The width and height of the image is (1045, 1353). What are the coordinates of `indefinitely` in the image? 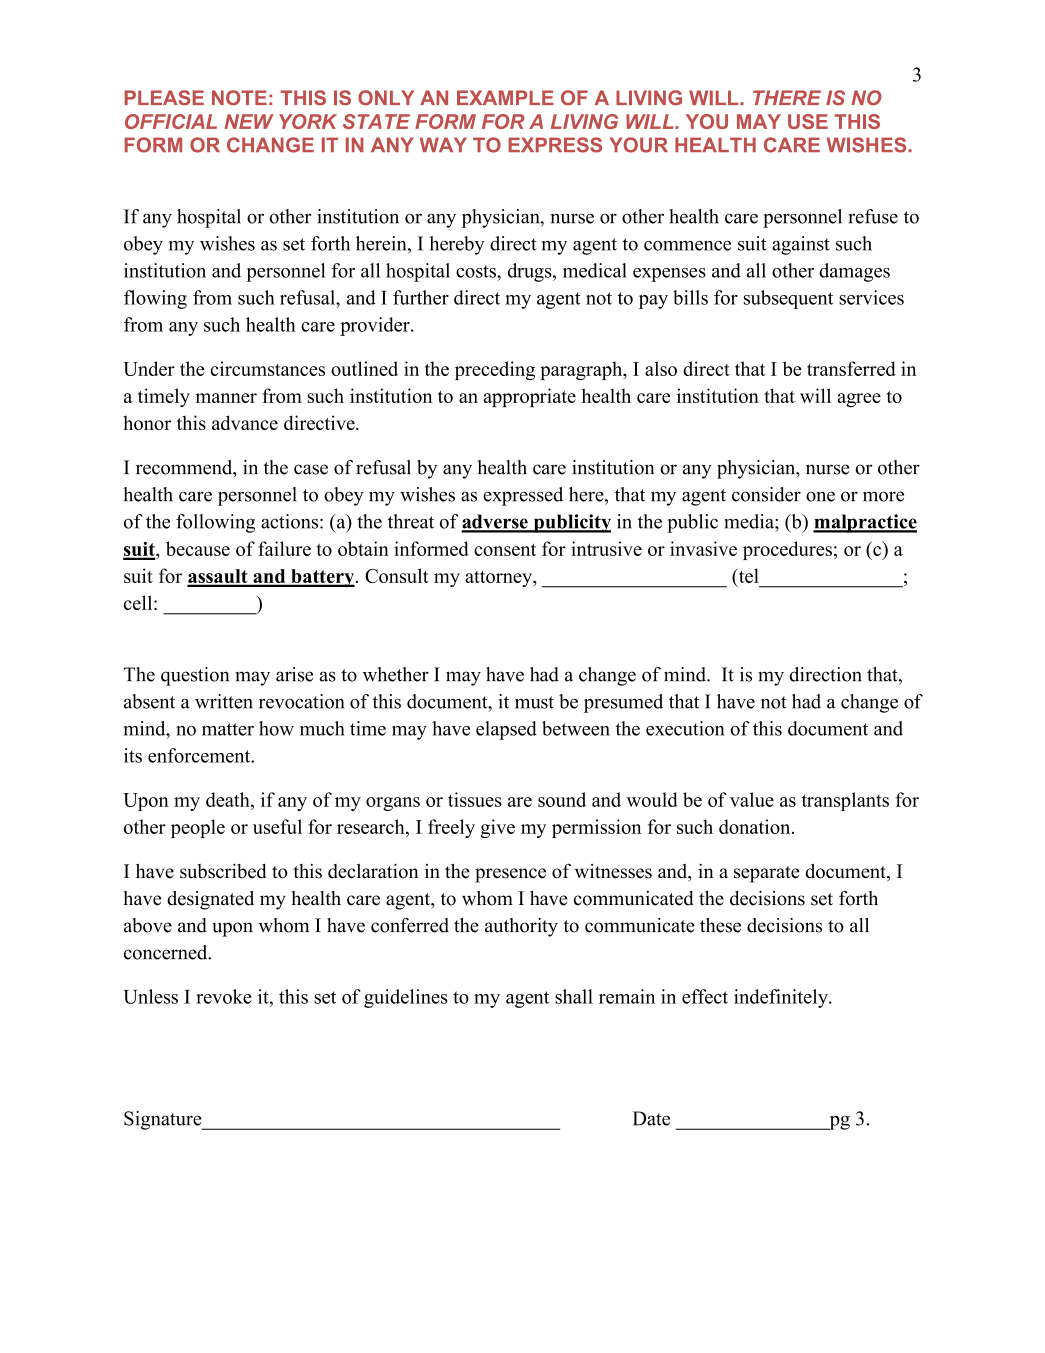 It's located at (782, 998).
